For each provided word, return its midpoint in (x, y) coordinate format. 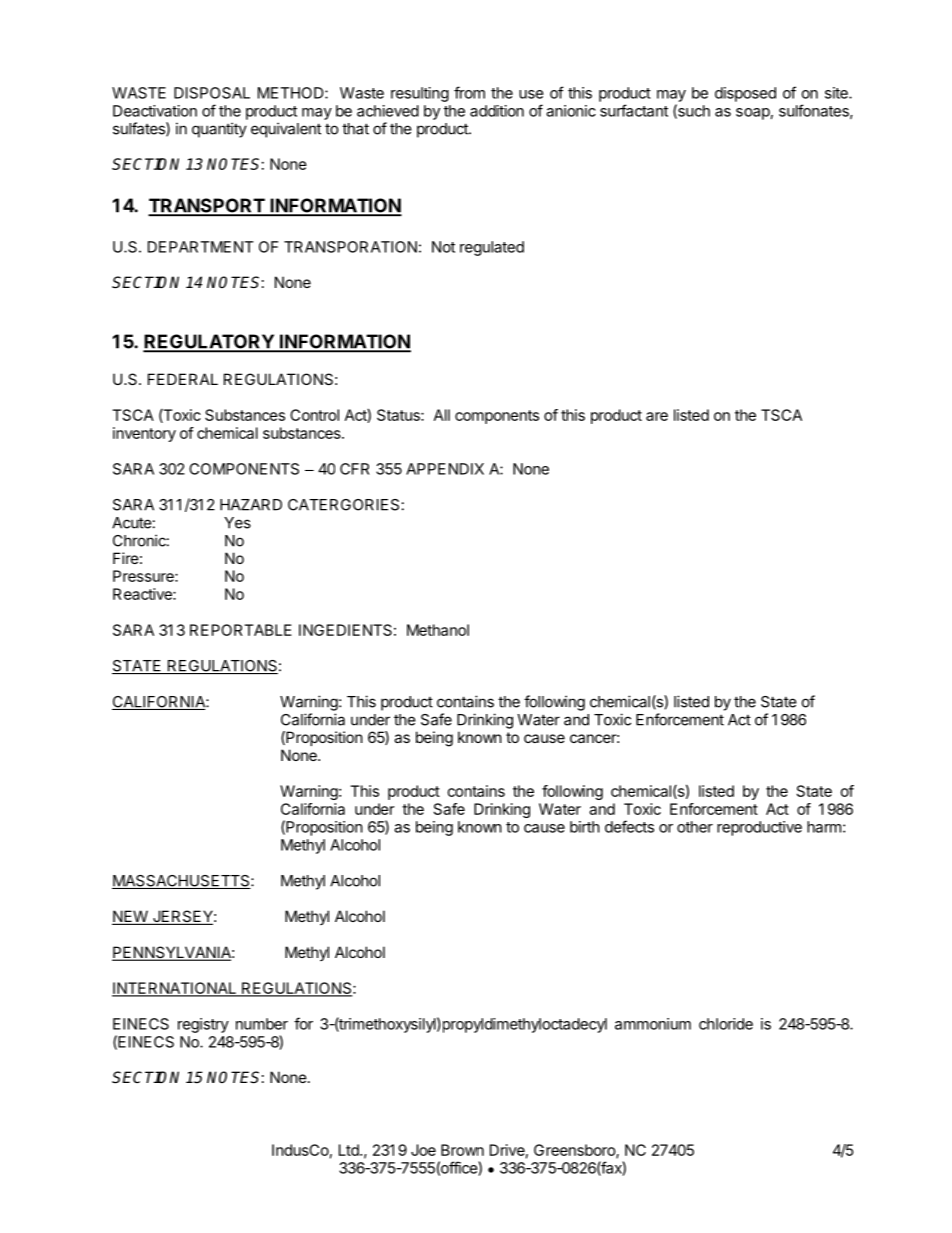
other (695, 827)
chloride (726, 1024)
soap (753, 114)
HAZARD (251, 505)
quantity (219, 130)
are (657, 416)
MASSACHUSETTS (182, 882)
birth (585, 827)
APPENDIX (445, 469)
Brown (462, 1150)
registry (203, 1025)
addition (497, 111)
